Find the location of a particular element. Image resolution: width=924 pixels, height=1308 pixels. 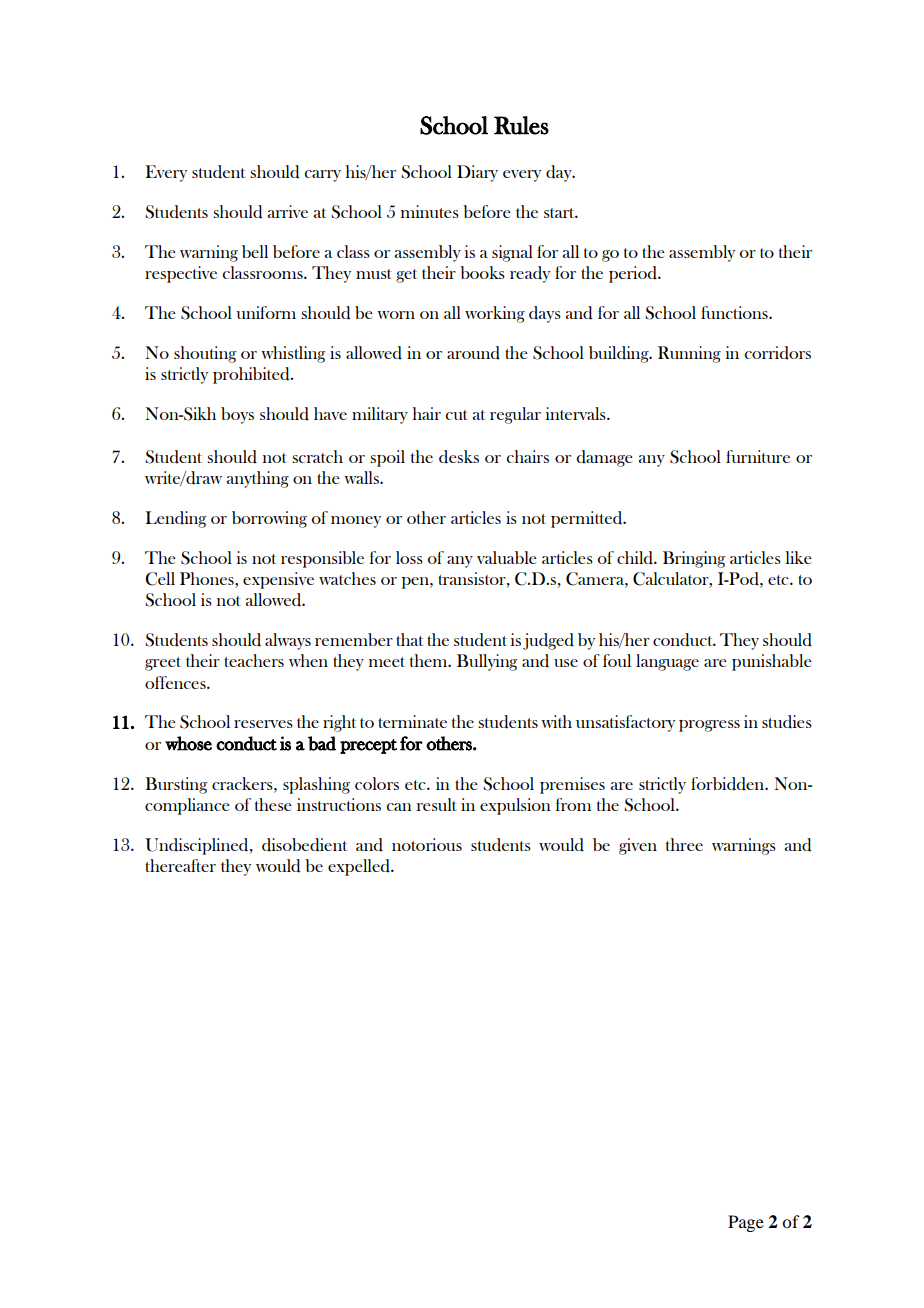

punishable is located at coordinates (772, 662).
